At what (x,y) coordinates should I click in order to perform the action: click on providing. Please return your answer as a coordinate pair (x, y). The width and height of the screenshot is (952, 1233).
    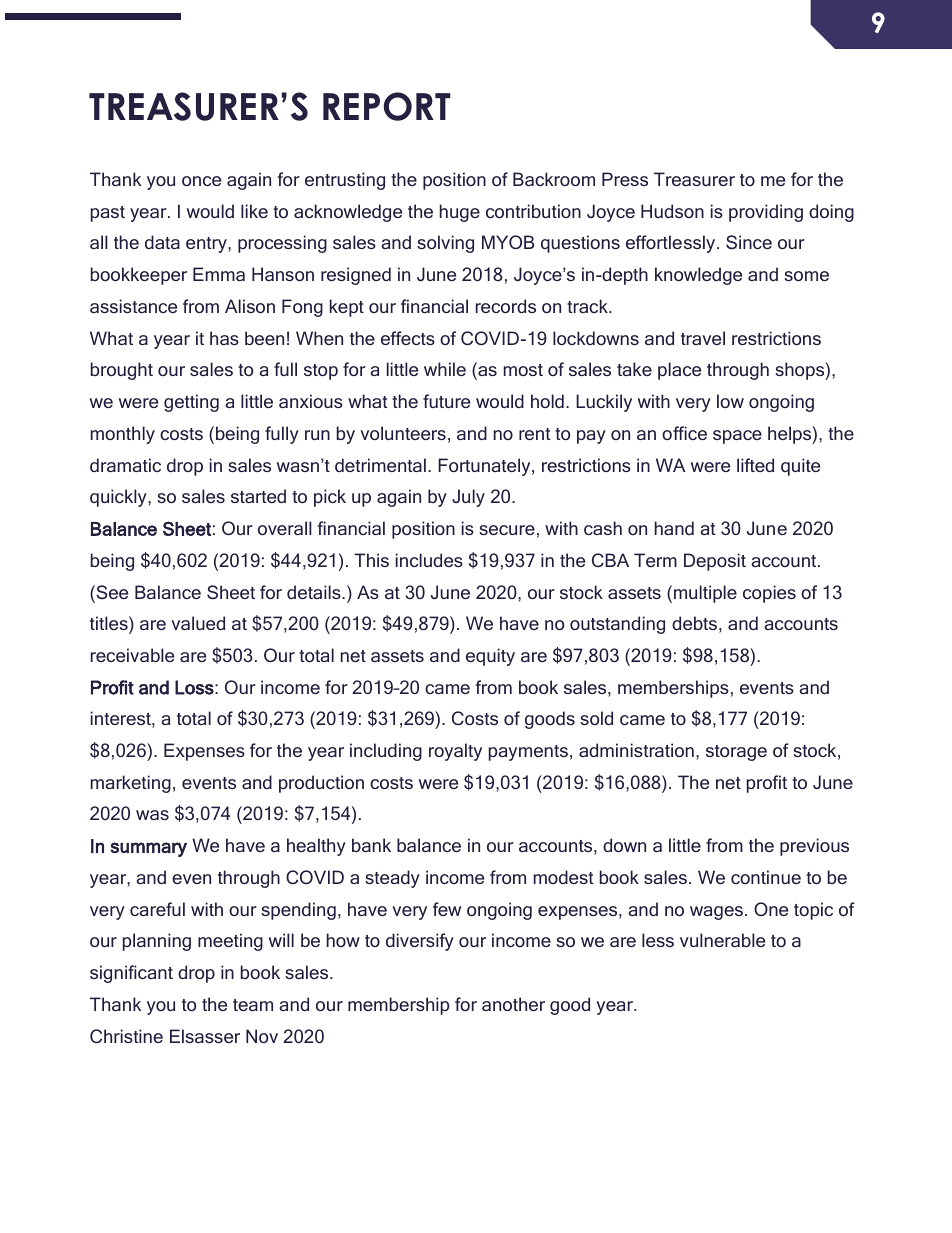
    Looking at the image, I should click on (766, 213).
